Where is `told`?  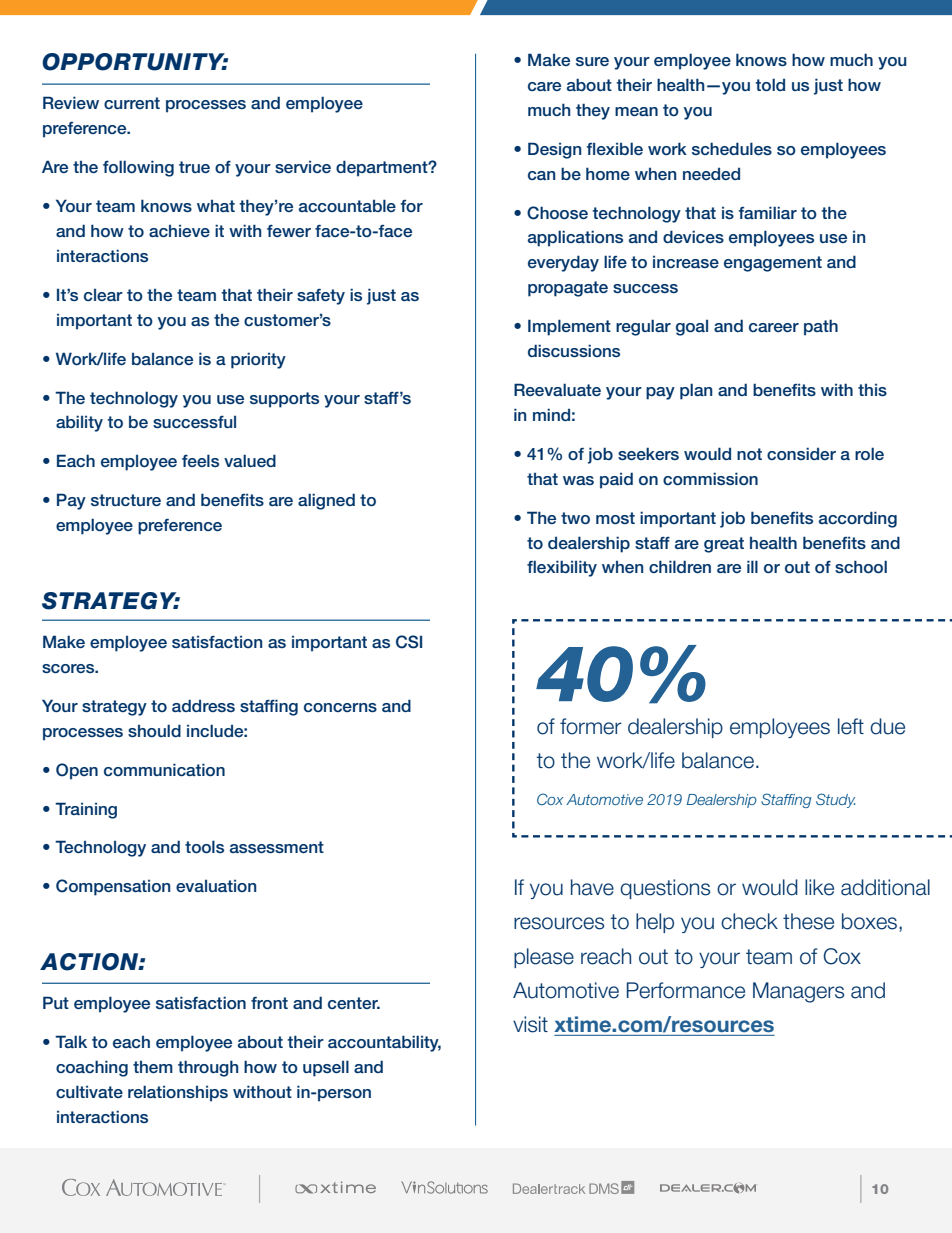 told is located at coordinates (770, 84).
